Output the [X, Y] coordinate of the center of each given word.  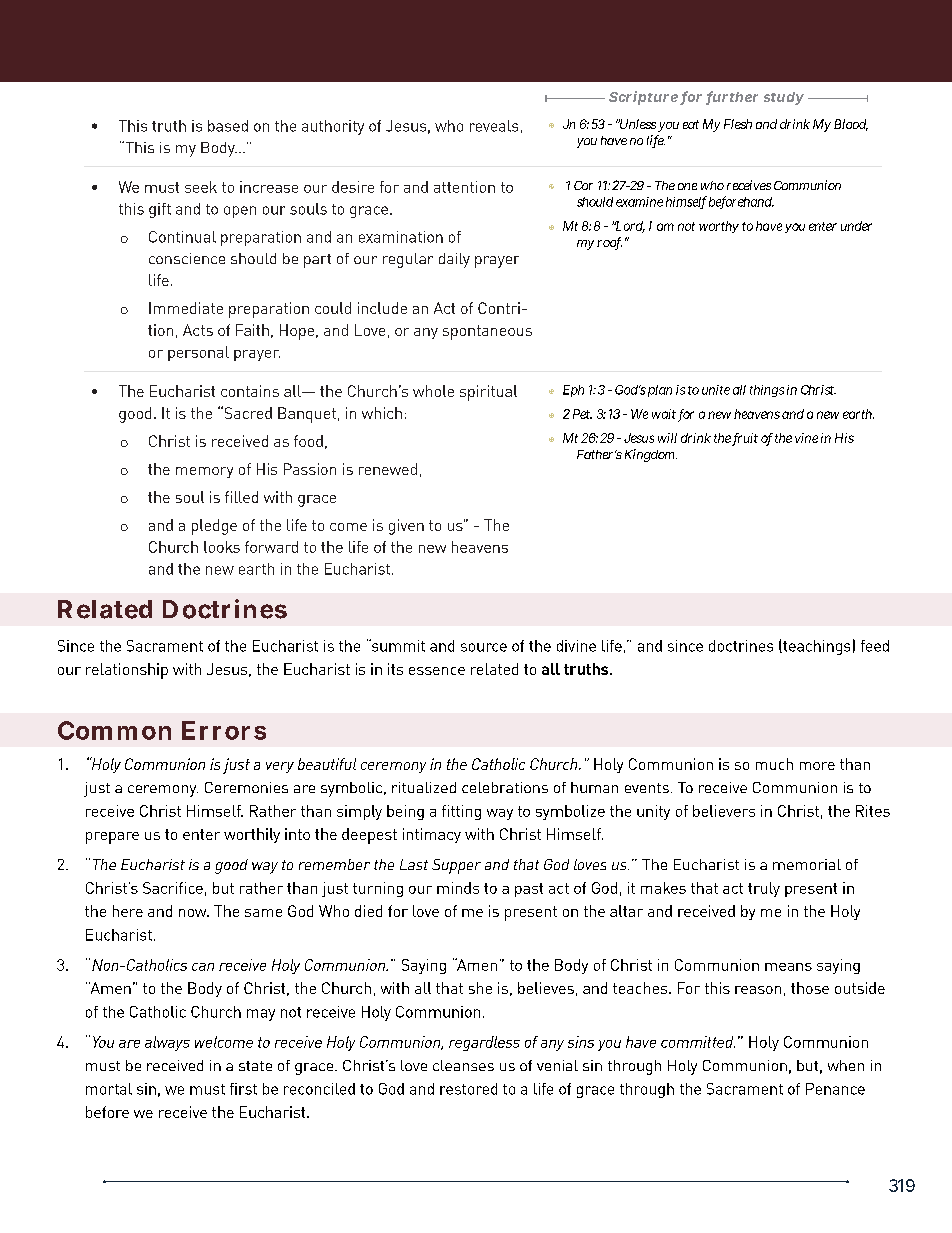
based [228, 126]
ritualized [424, 787]
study [784, 98]
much [774, 764]
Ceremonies [246, 787]
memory [204, 472]
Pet [582, 414]
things [767, 391]
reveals [494, 126]
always [167, 1043]
